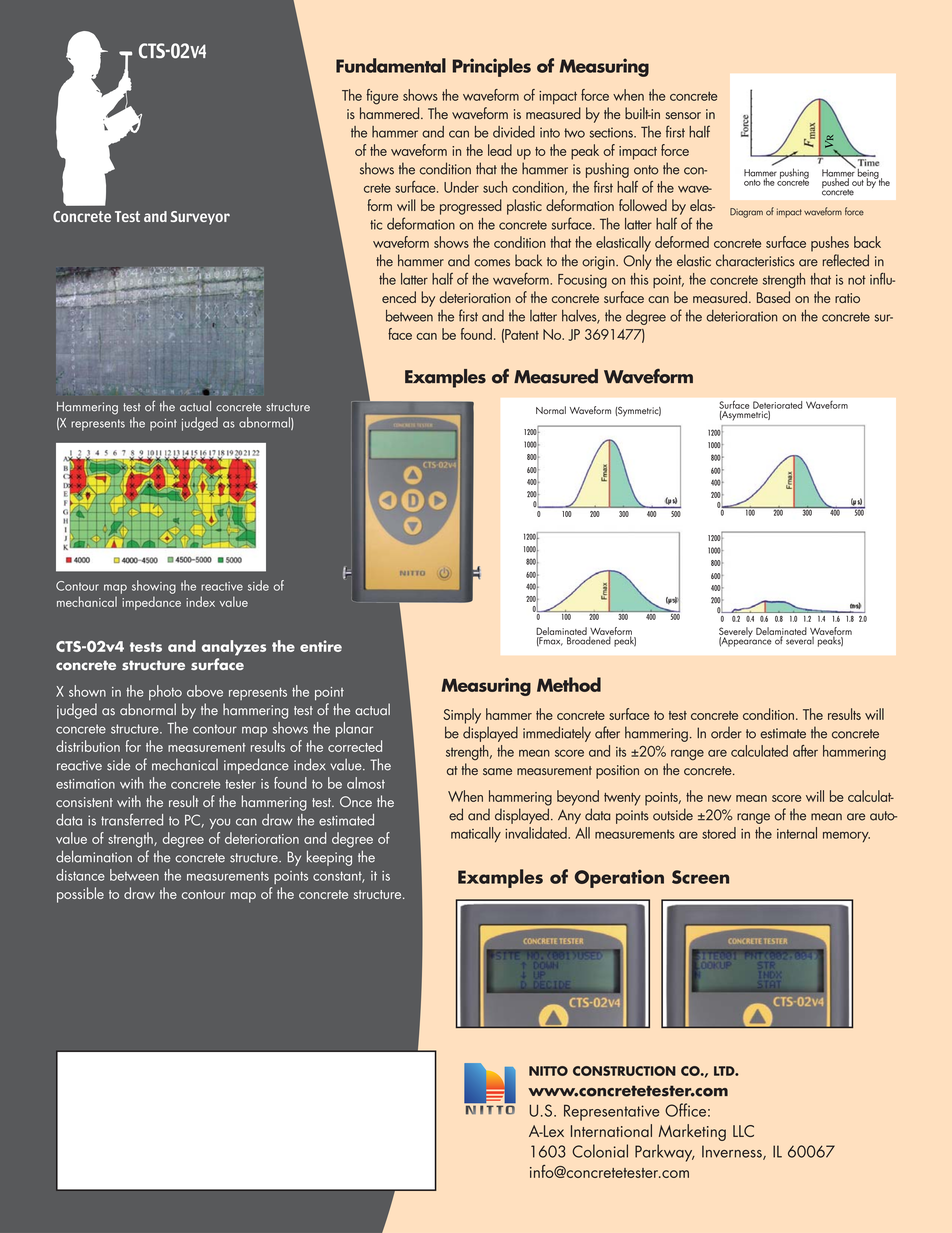  What do you see at coordinates (600, 1151) in the screenshot?
I see `Colonial` at bounding box center [600, 1151].
